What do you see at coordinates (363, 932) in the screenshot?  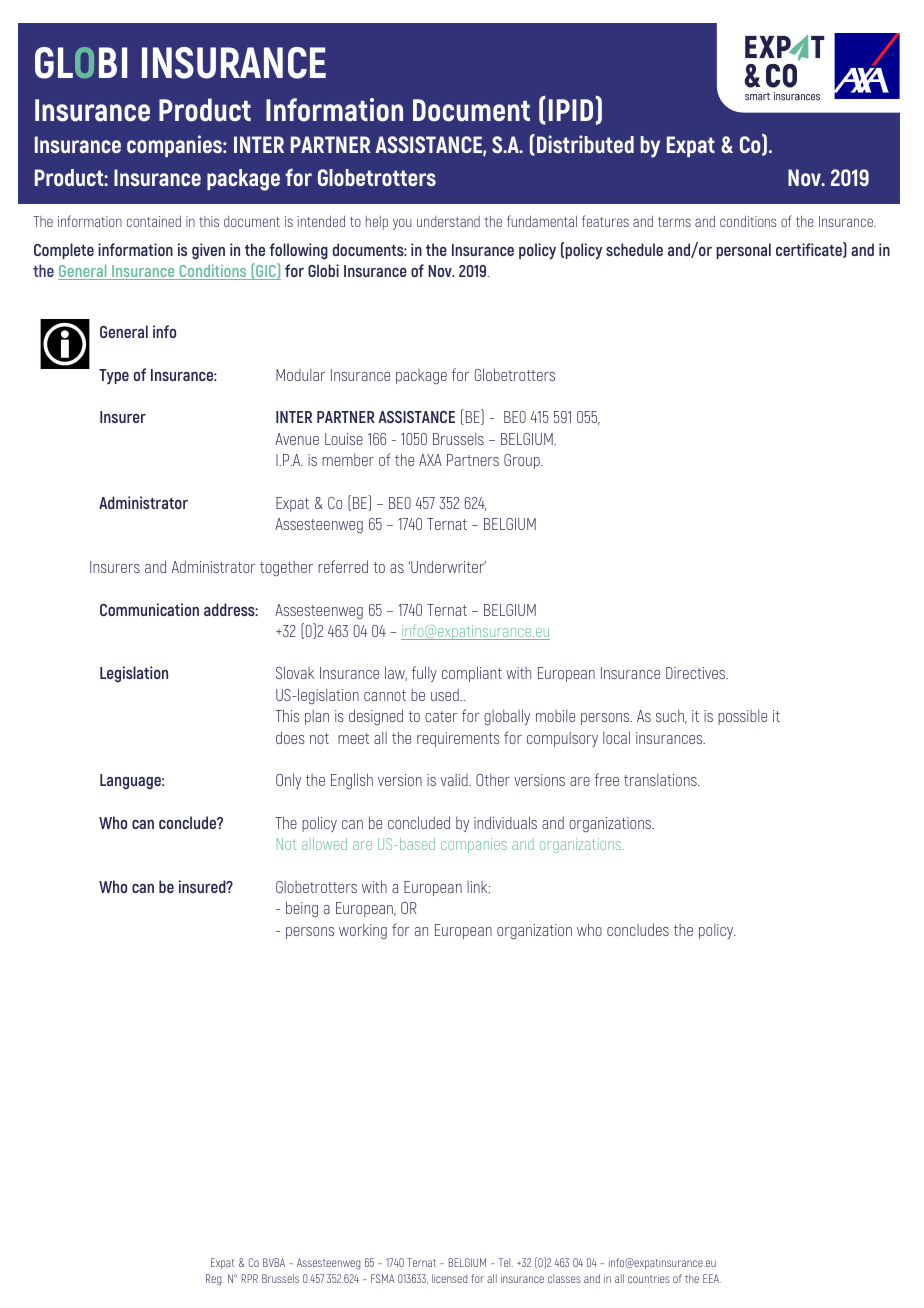 I see `working` at bounding box center [363, 932].
